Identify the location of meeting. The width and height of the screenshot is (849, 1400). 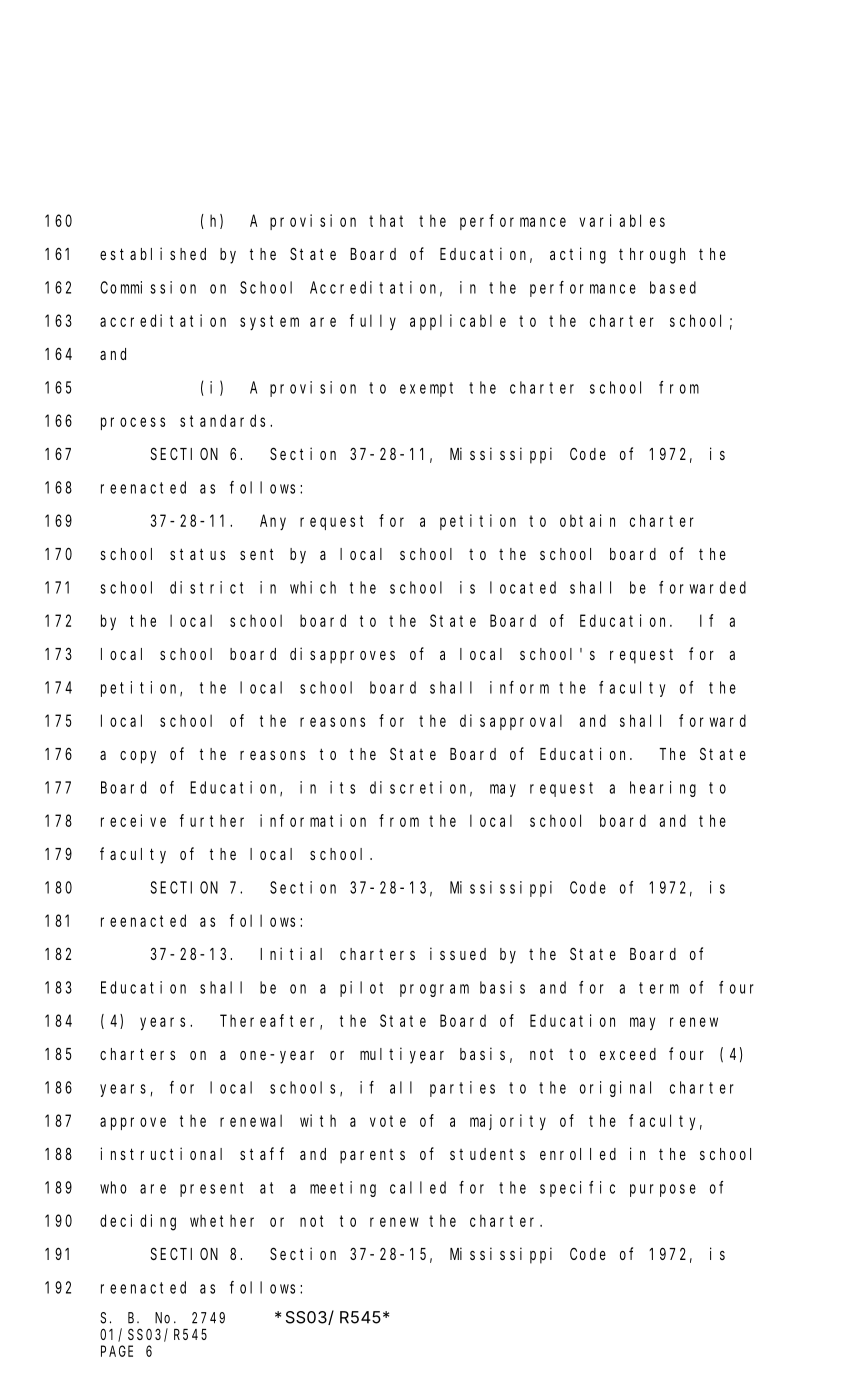
(343, 1189).
